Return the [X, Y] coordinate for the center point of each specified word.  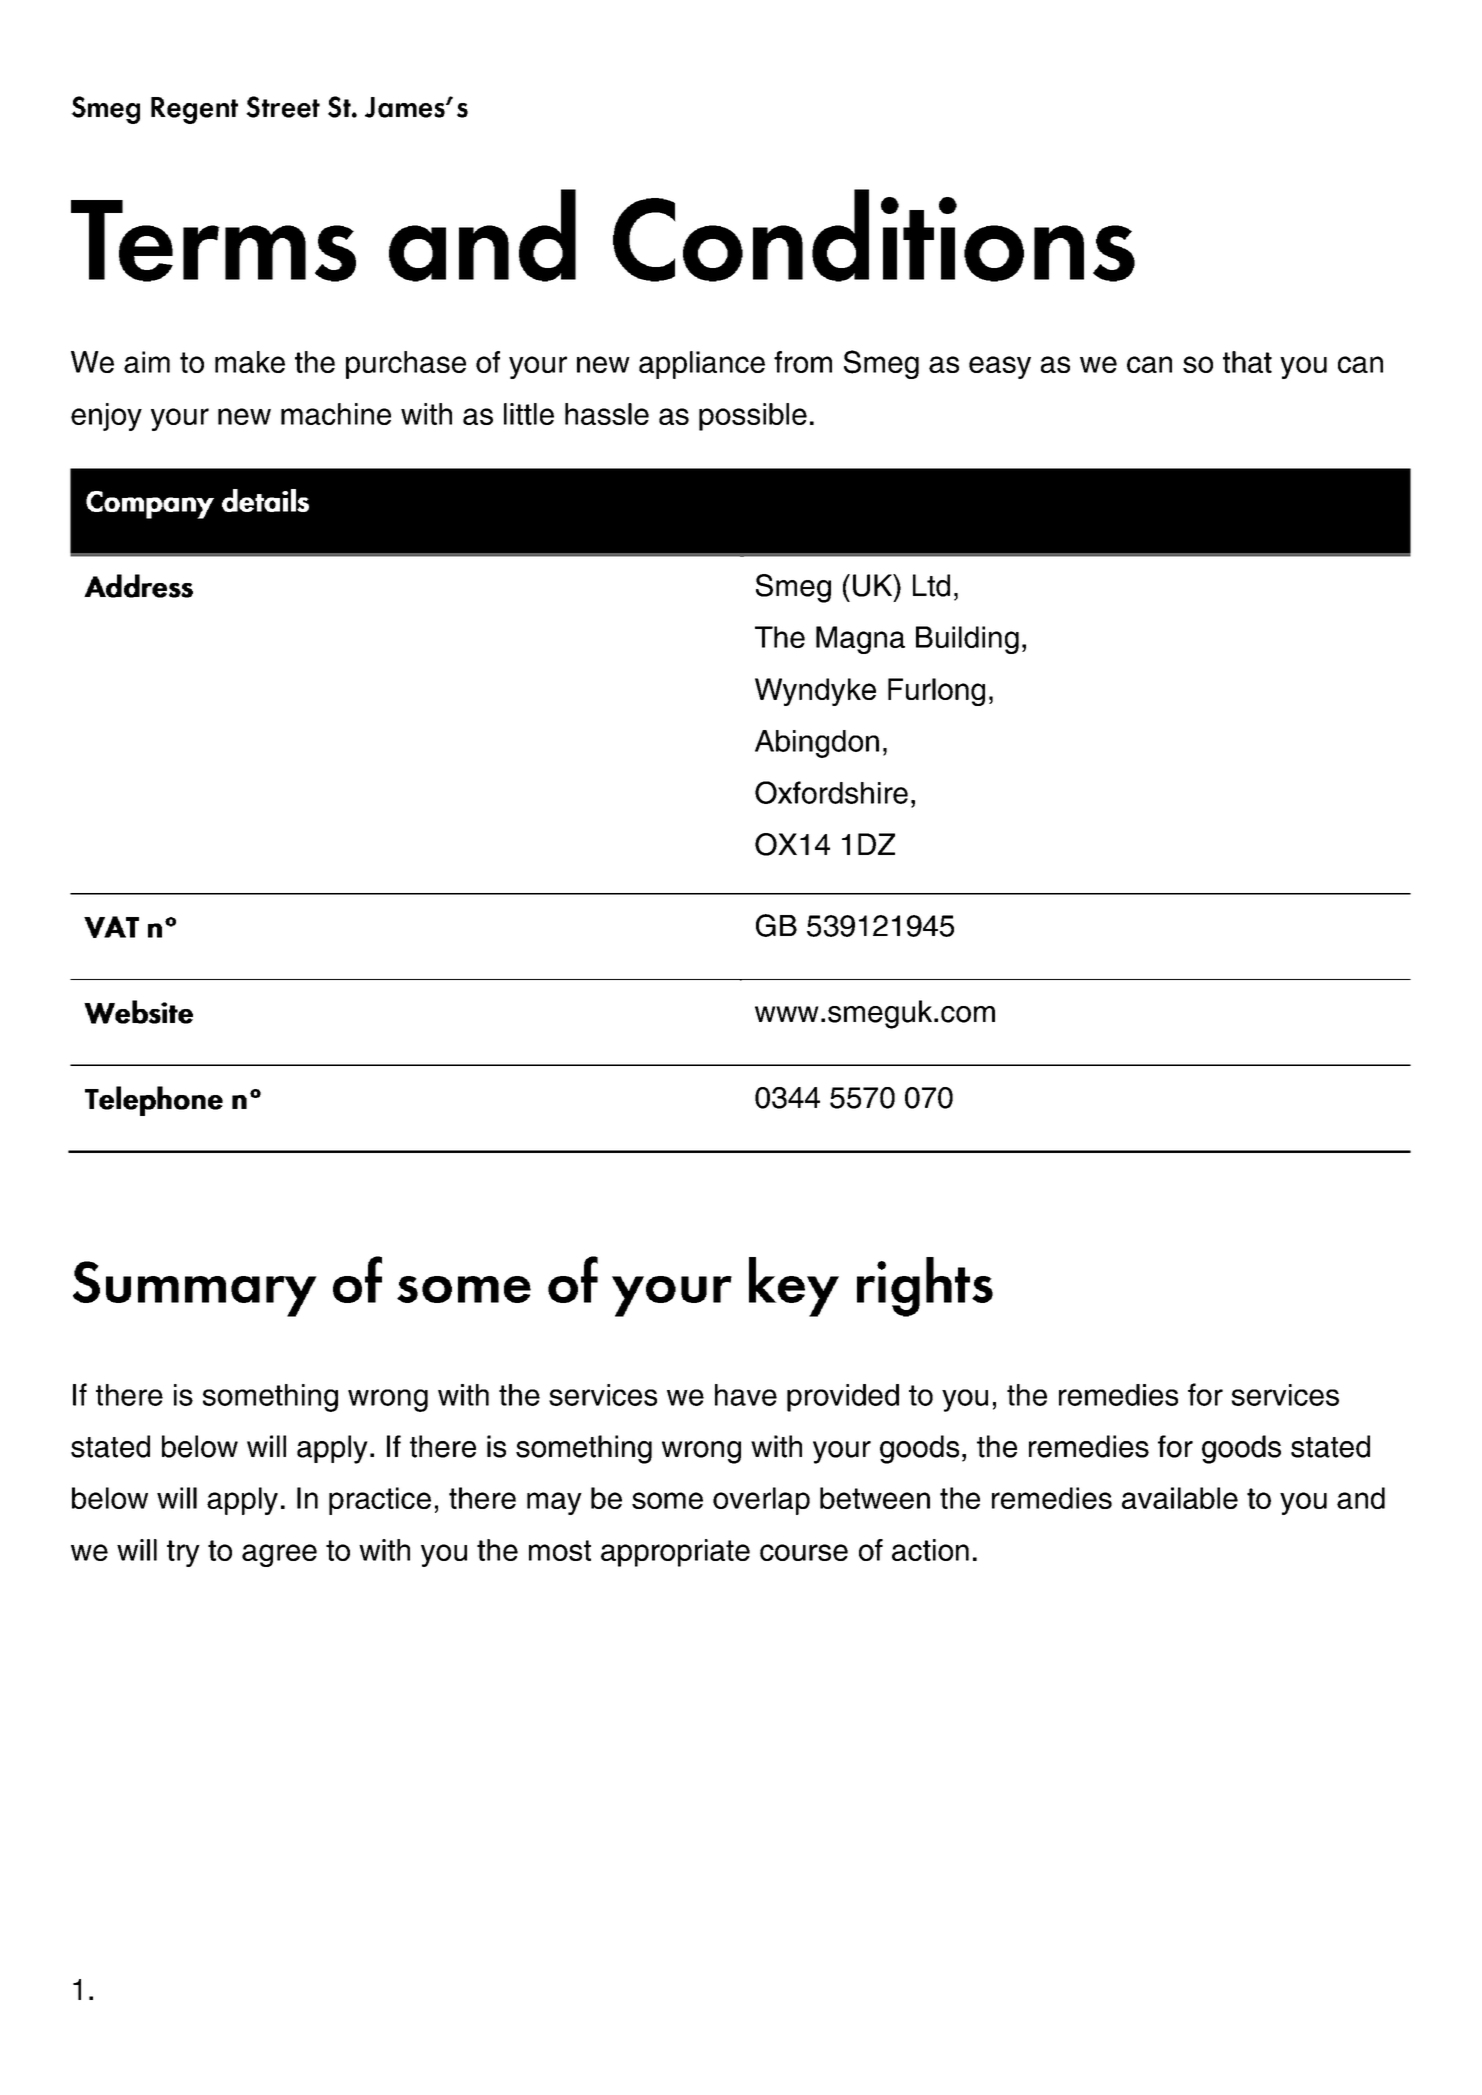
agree [279, 1555]
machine [336, 414]
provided [843, 1398]
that [1247, 362]
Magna [860, 640]
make [250, 362]
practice [380, 1501]
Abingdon [817, 744]
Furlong [936, 692]
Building [967, 640]
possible [753, 417]
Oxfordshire [831, 792]
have [746, 1395]
